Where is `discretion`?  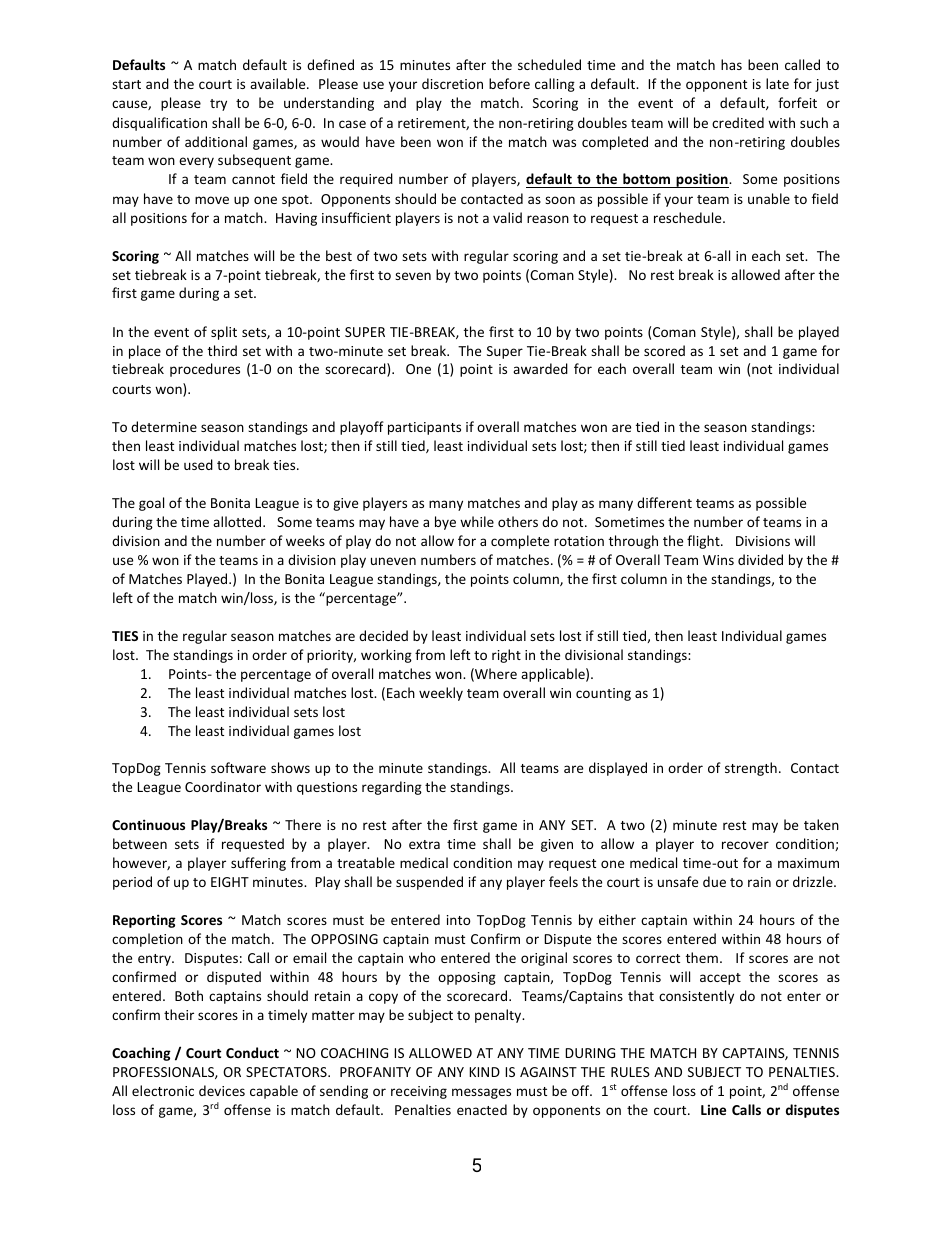 discretion is located at coordinates (452, 83).
